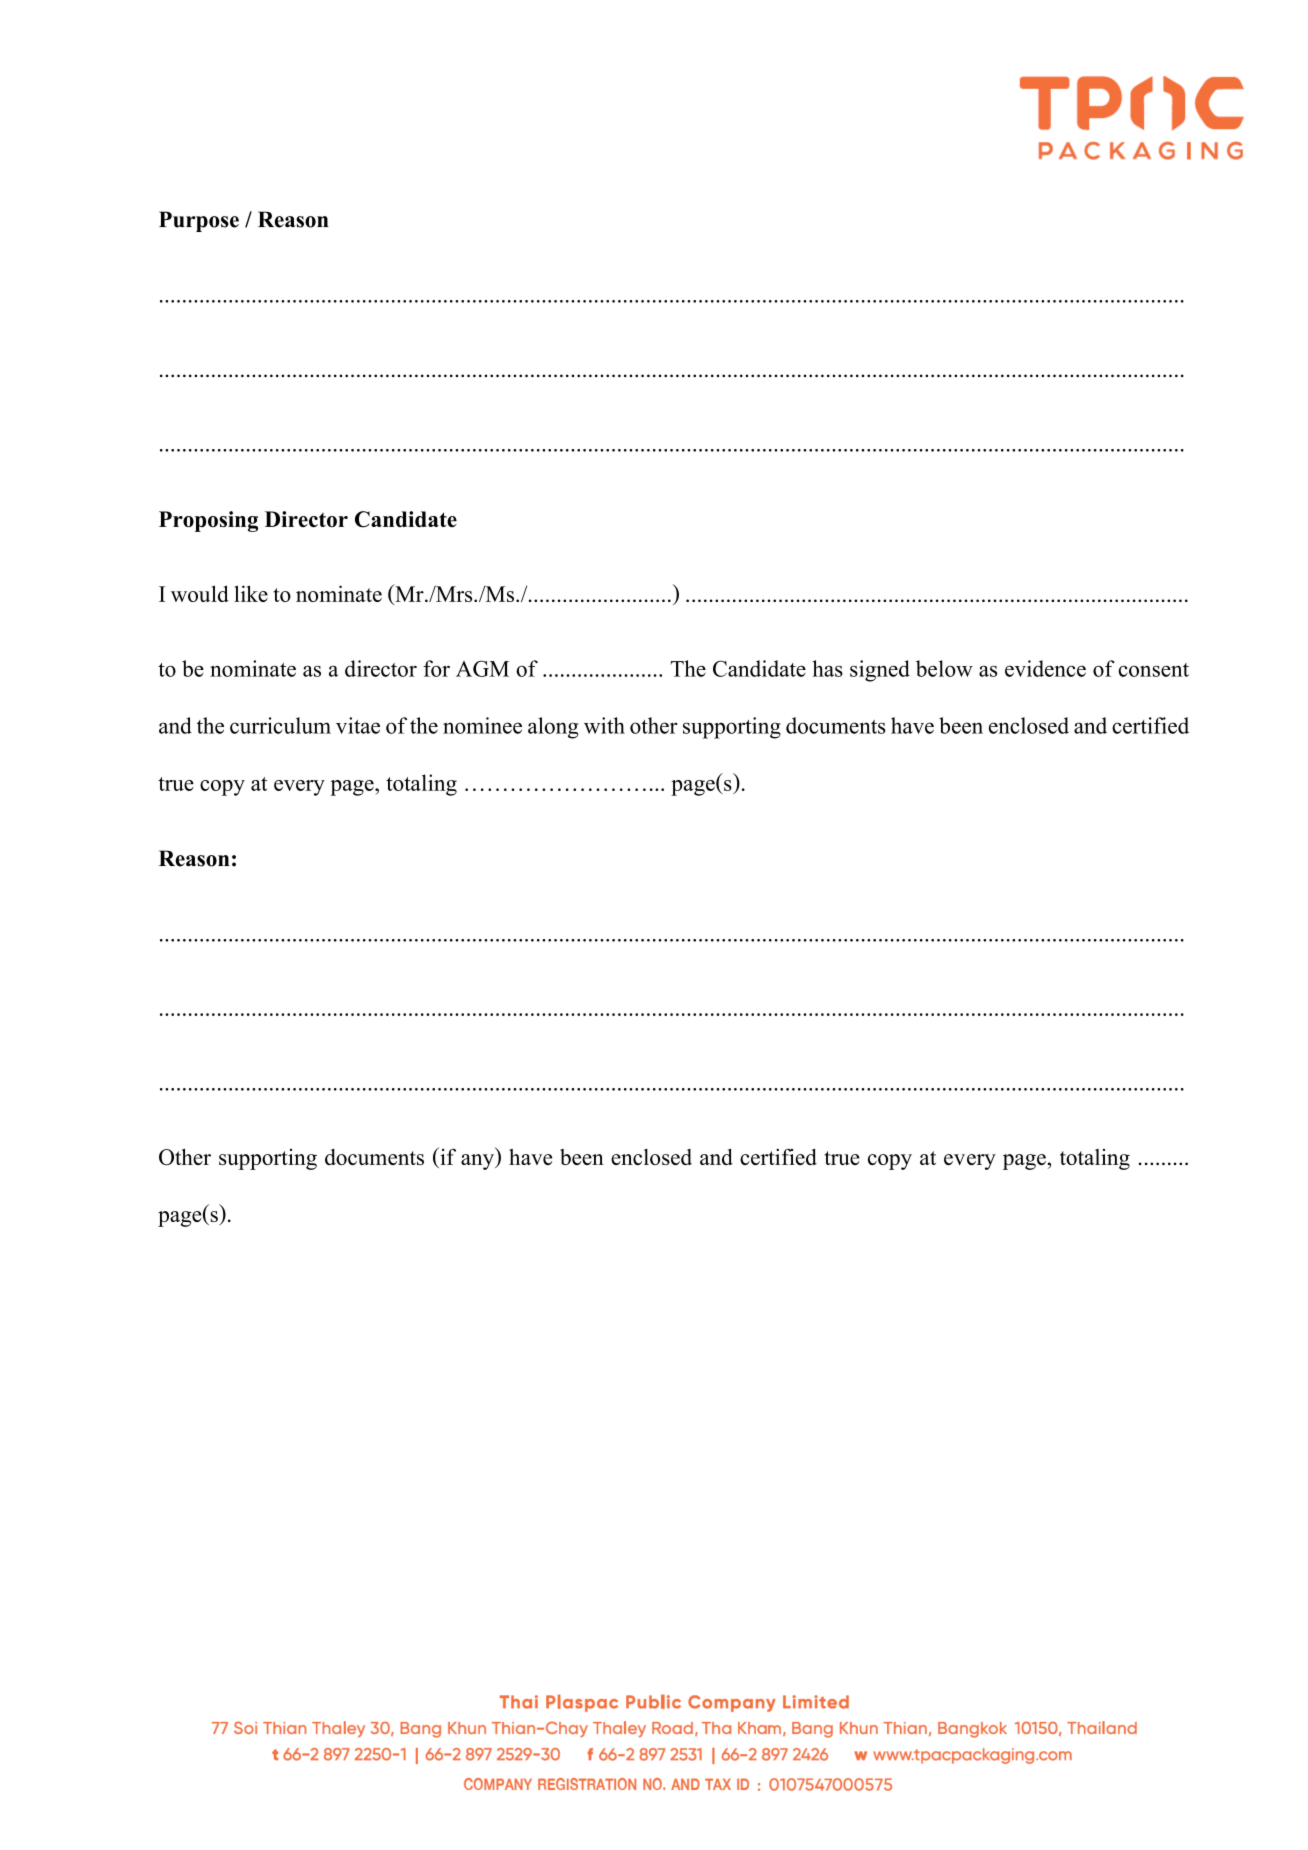 Image resolution: width=1308 pixels, height=1850 pixels. I want to click on AGM, so click(482, 668).
